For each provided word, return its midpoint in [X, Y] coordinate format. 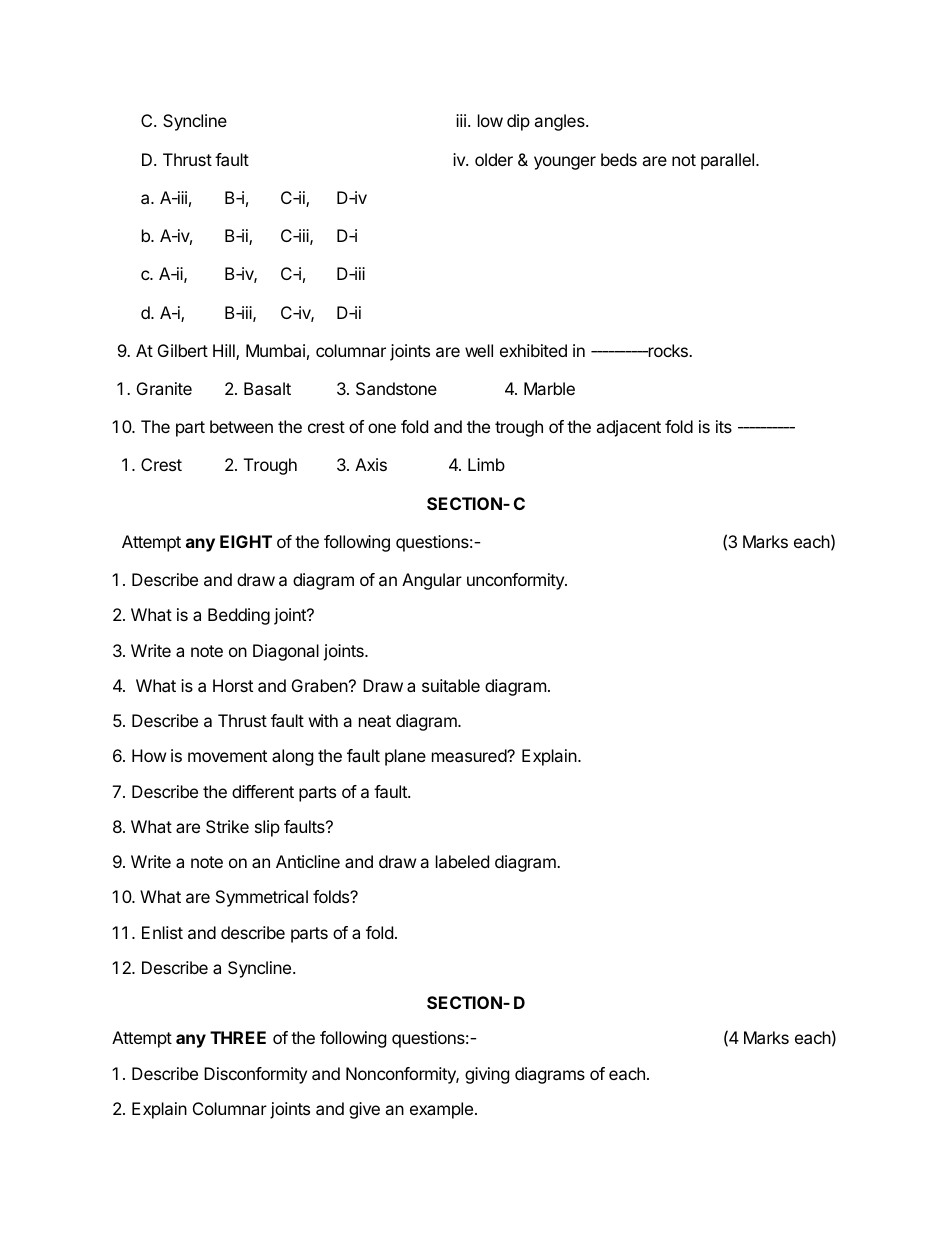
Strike [227, 826]
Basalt [267, 388]
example [441, 1110]
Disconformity [255, 1075]
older [494, 159]
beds [619, 159]
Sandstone [396, 388]
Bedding [239, 616]
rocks [668, 350]
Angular [432, 581]
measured [470, 755]
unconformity [516, 581]
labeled [462, 861]
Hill [225, 352]
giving [487, 1075]
